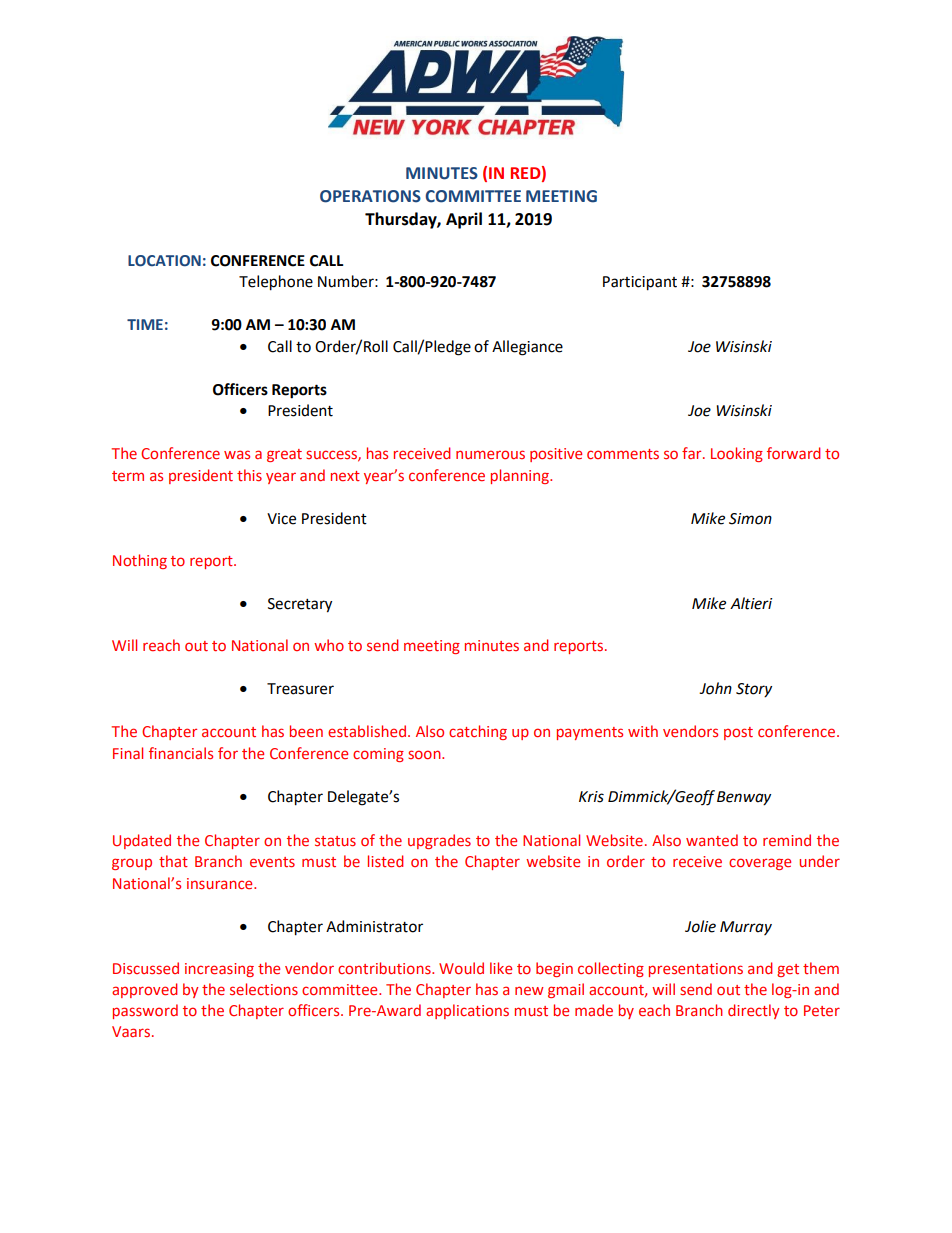 This image has height=1233, width=952. I want to click on Looking, so click(737, 454).
